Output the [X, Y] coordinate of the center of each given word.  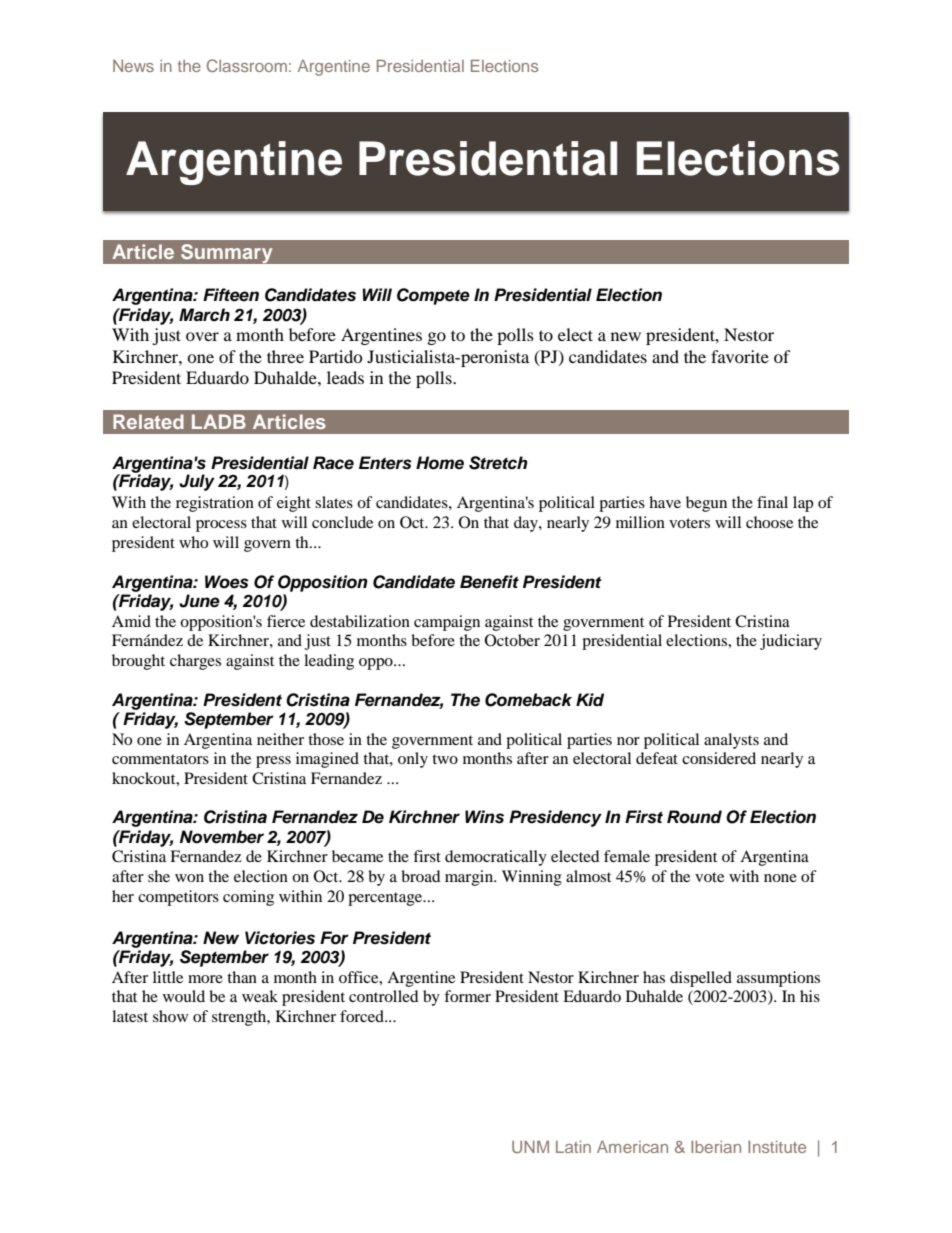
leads [345, 377]
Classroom [247, 65]
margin [470, 878]
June [199, 601]
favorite [740, 356]
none [780, 878]
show [170, 1016]
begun [706, 504]
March [204, 315]
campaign [447, 623]
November [222, 837]
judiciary [791, 642]
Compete [433, 296]
